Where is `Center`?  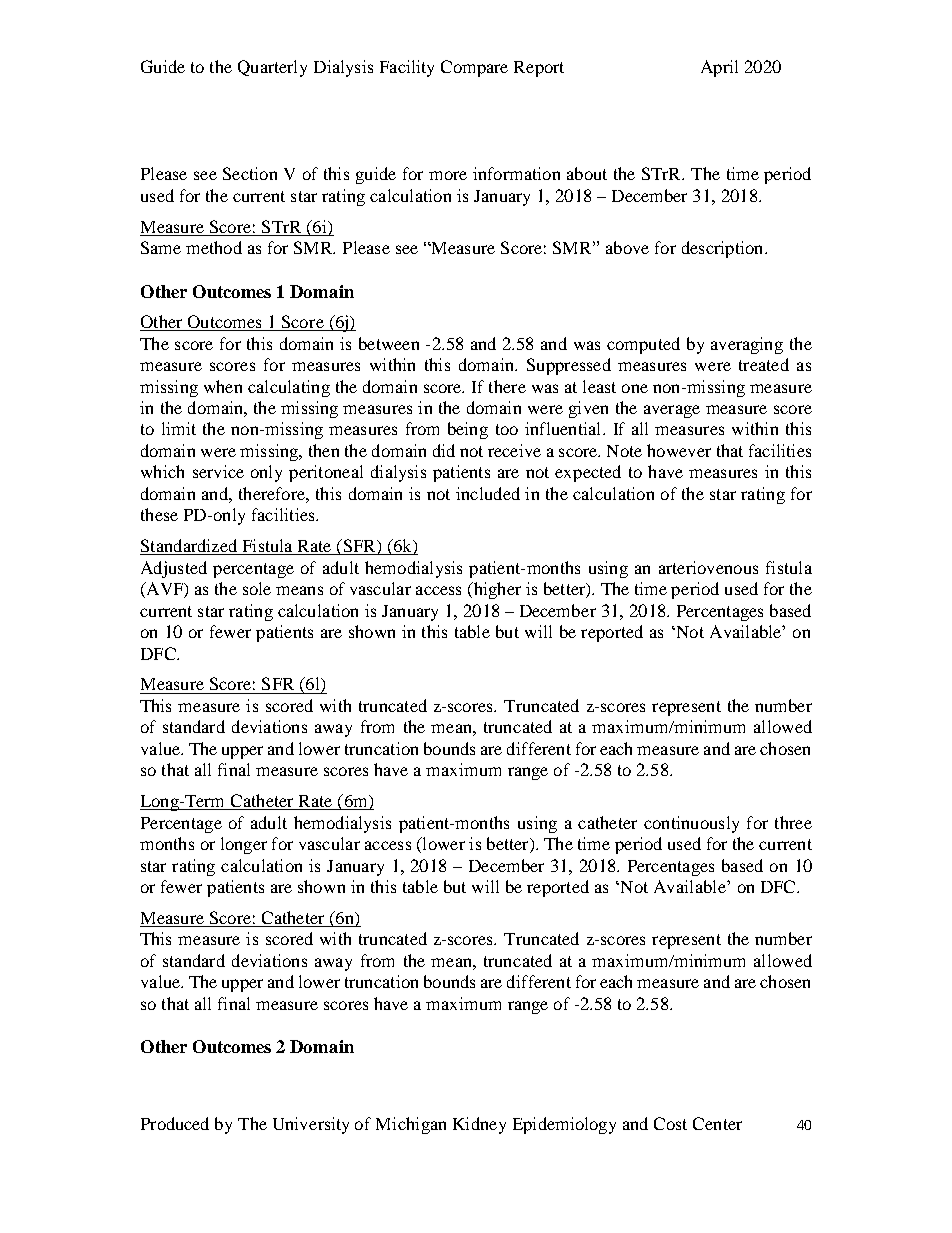
Center is located at coordinates (717, 1123).
